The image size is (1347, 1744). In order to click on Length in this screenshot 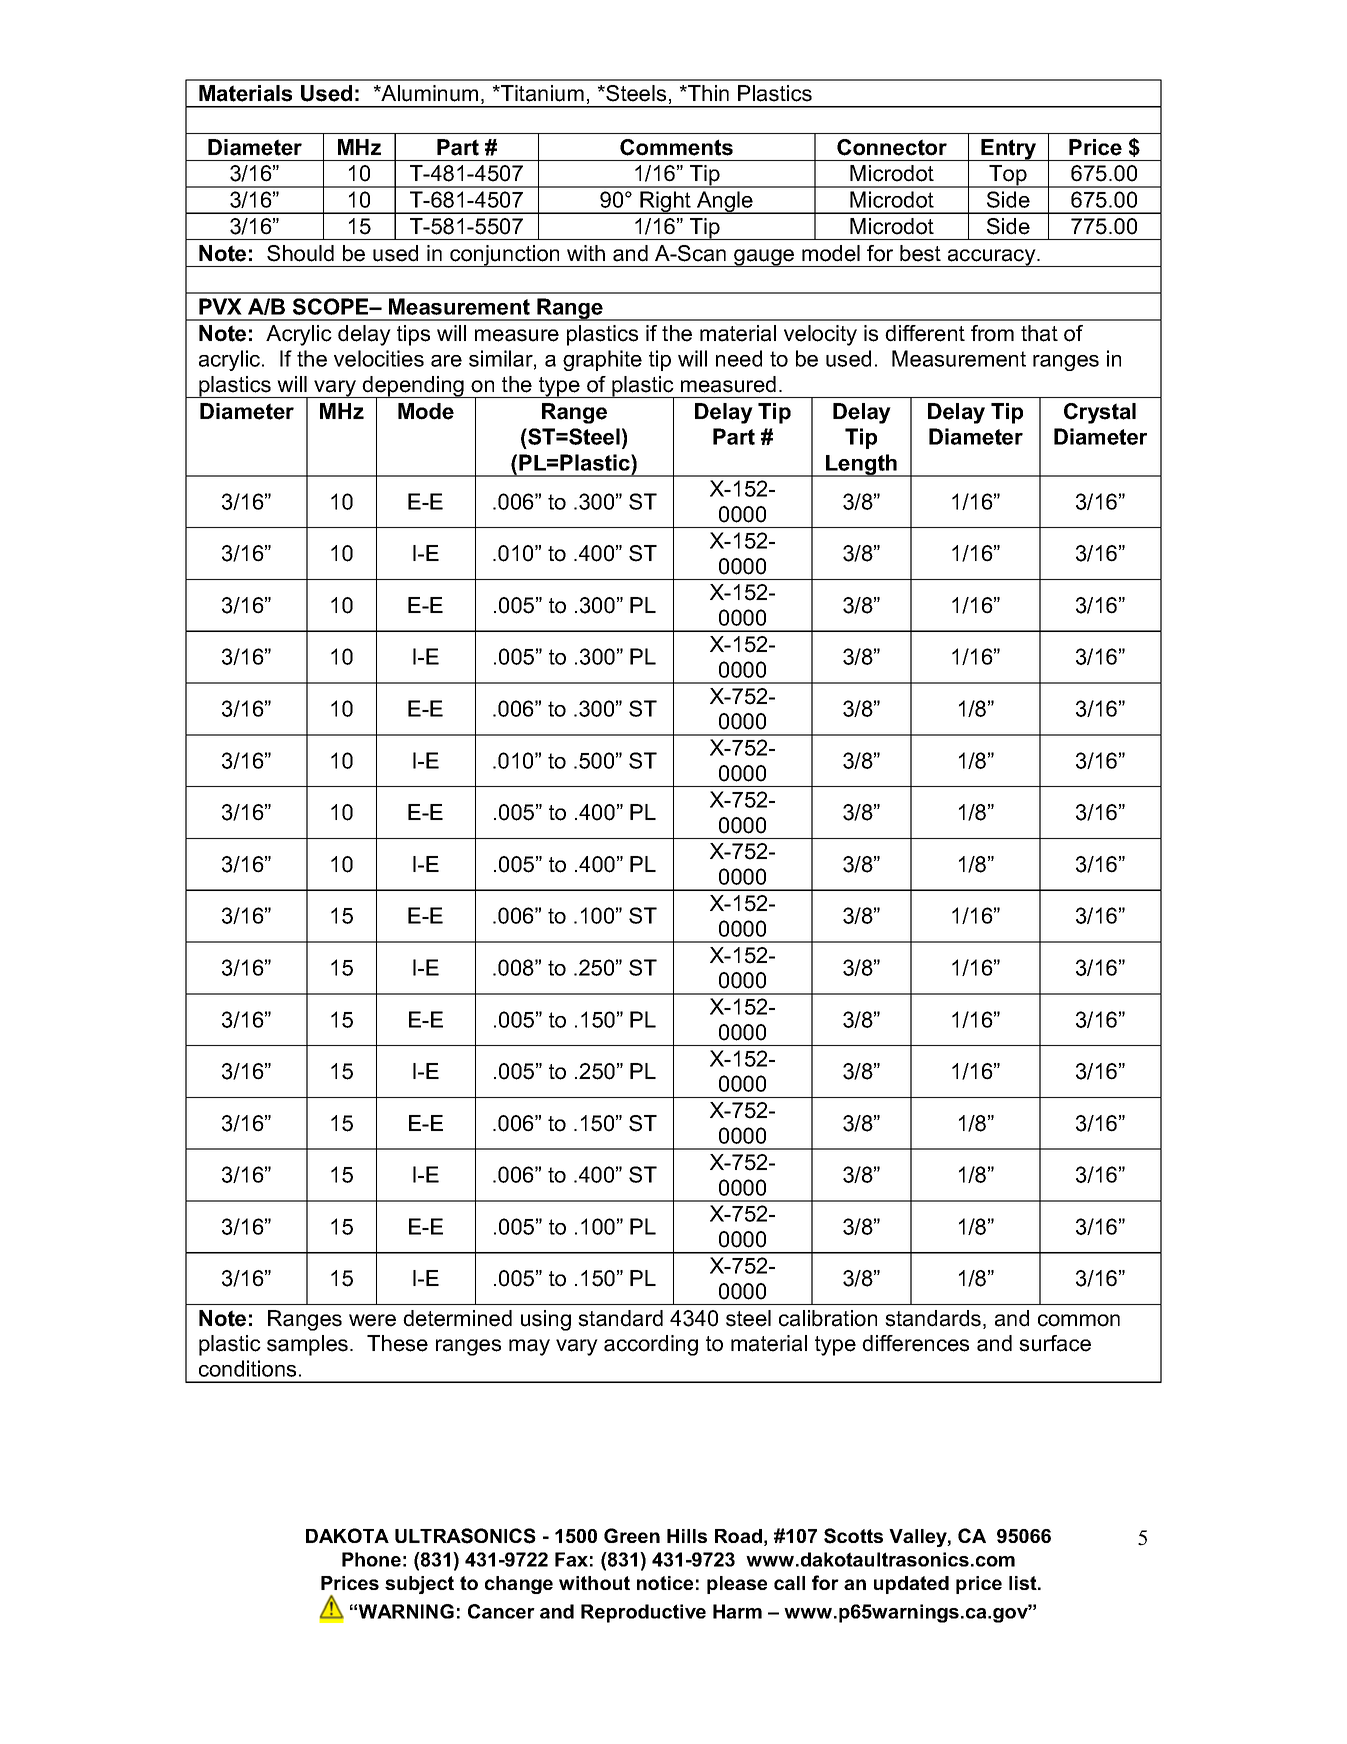, I will do `click(861, 465)`.
